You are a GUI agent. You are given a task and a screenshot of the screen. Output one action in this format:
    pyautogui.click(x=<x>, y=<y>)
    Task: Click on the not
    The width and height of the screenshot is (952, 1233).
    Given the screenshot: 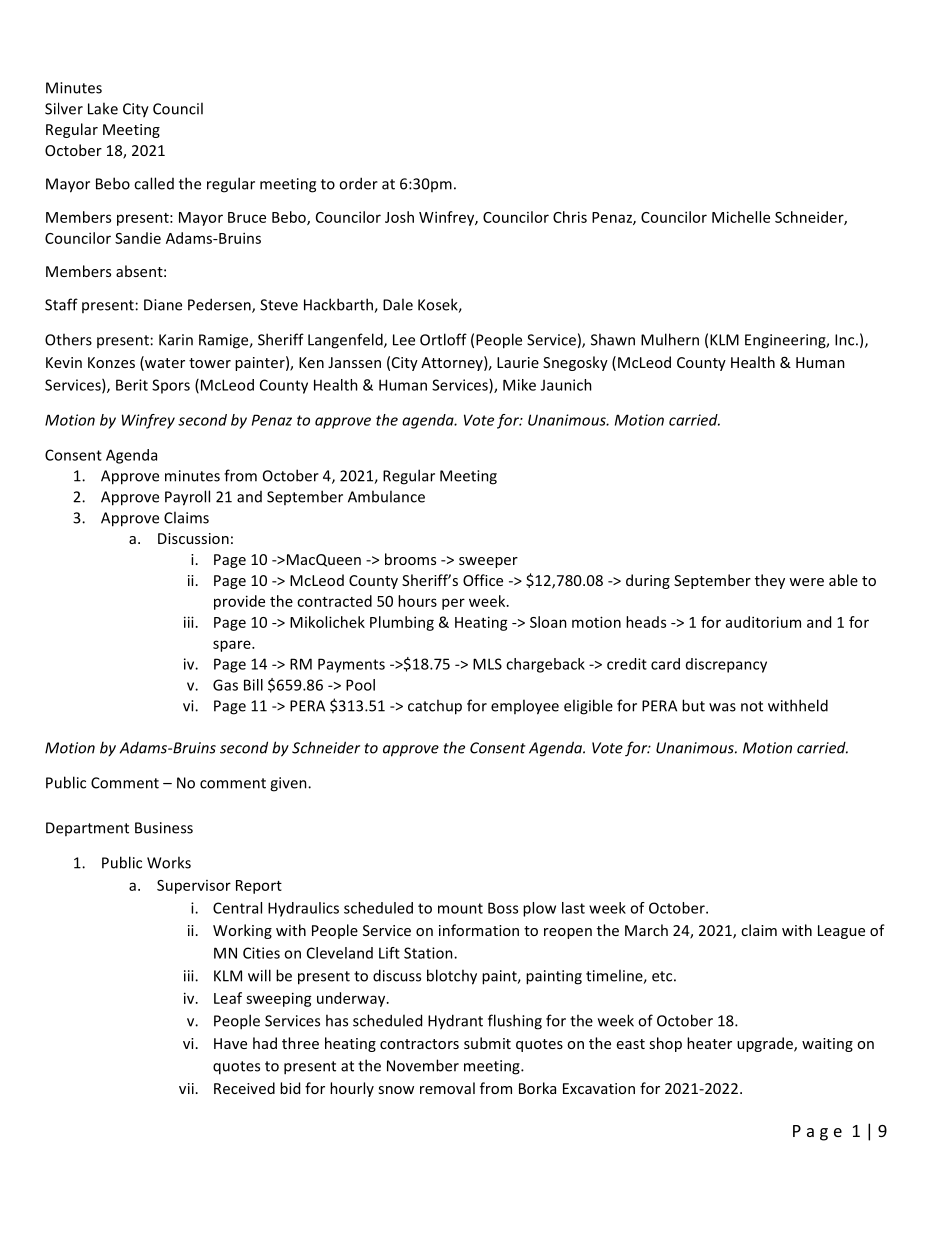 What is the action you would take?
    pyautogui.click(x=752, y=706)
